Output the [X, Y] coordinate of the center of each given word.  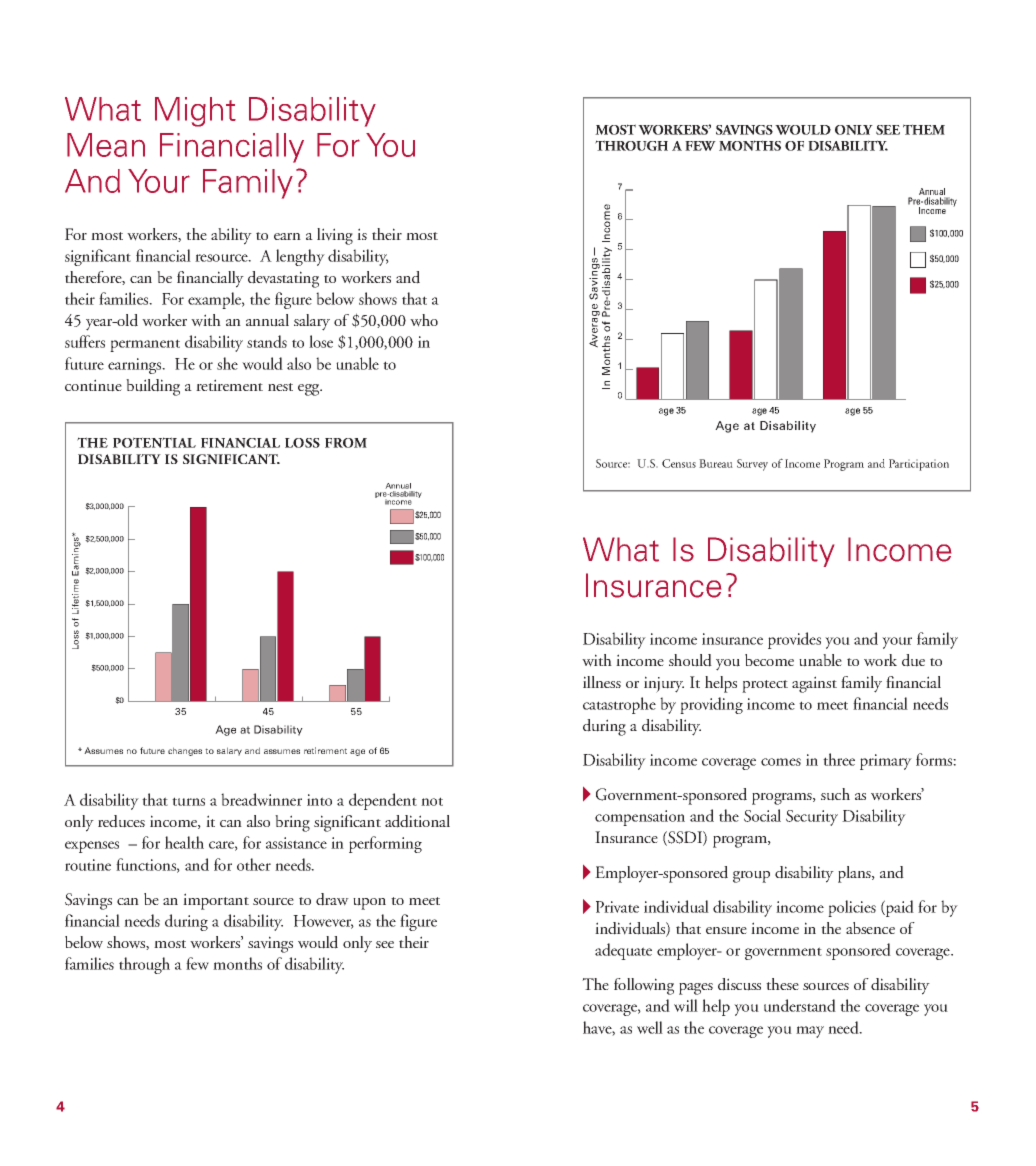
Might [195, 112]
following [644, 986]
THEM [924, 129]
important [216, 901]
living [335, 236]
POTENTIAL [154, 442]
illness [602, 682]
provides [794, 640]
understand [800, 1005]
